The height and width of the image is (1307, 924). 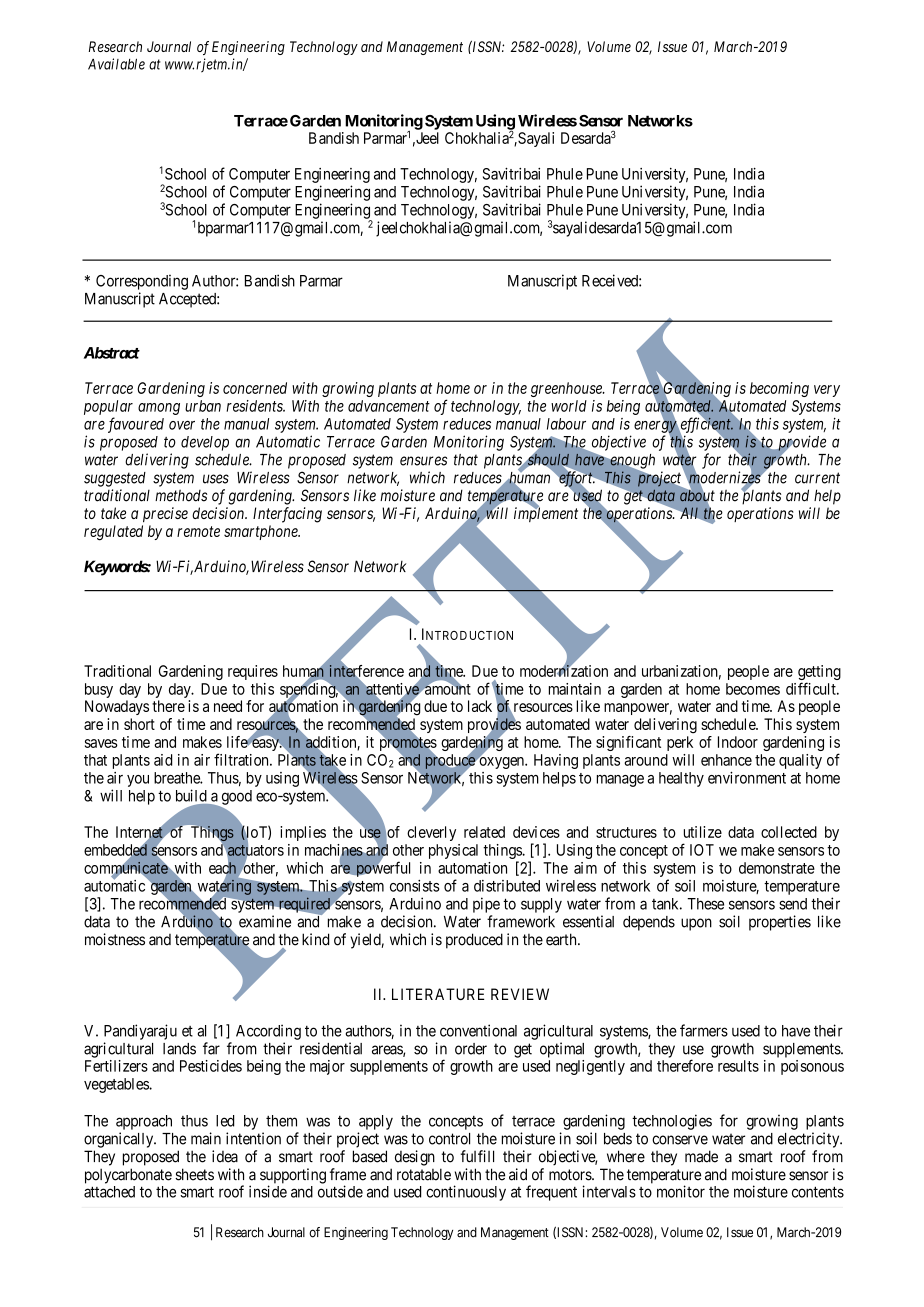 What do you see at coordinates (779, 389) in the image?
I see `becoming` at bounding box center [779, 389].
